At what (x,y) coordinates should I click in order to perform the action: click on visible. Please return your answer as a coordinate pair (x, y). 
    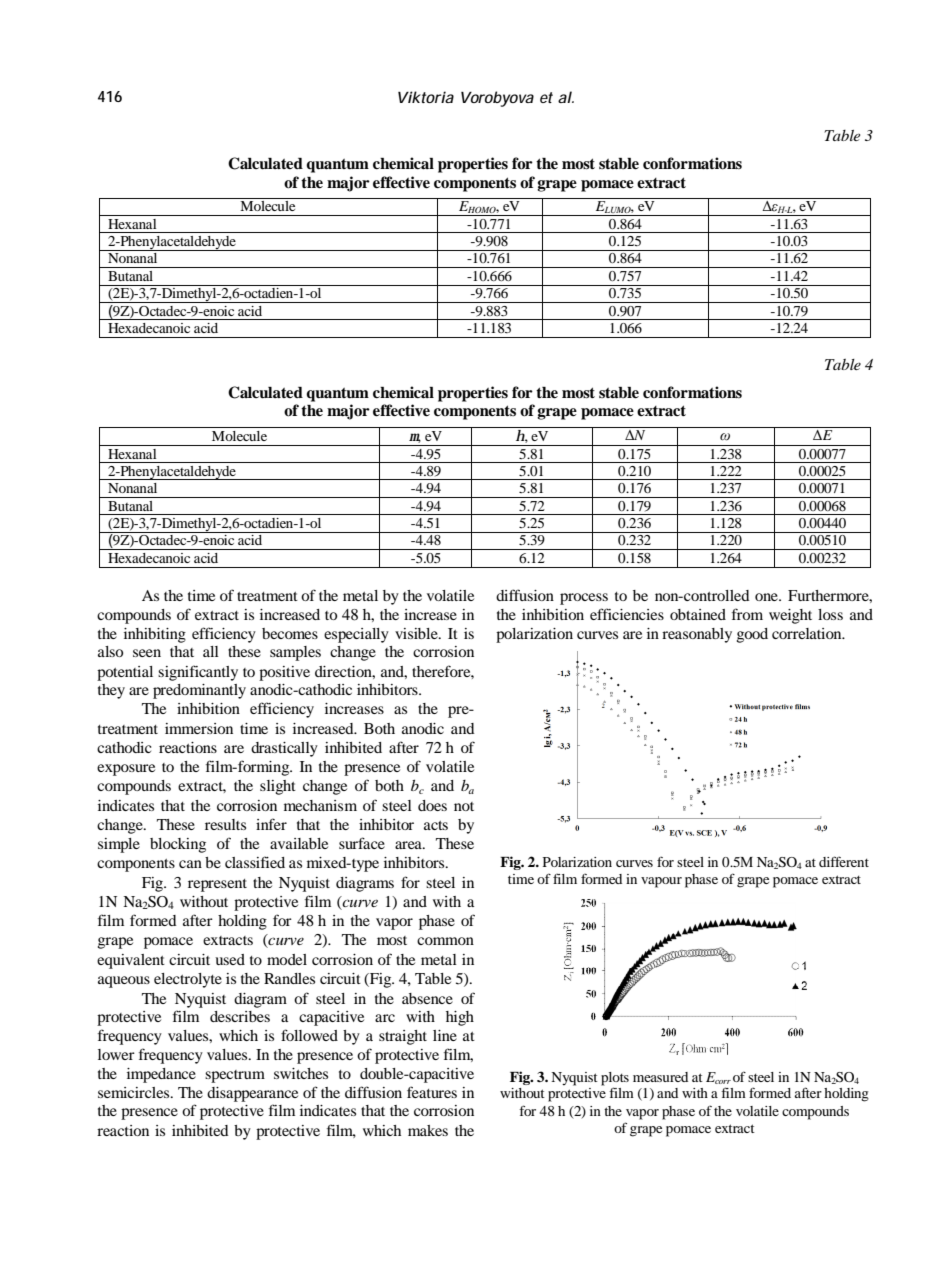
    Looking at the image, I should click on (417, 633).
